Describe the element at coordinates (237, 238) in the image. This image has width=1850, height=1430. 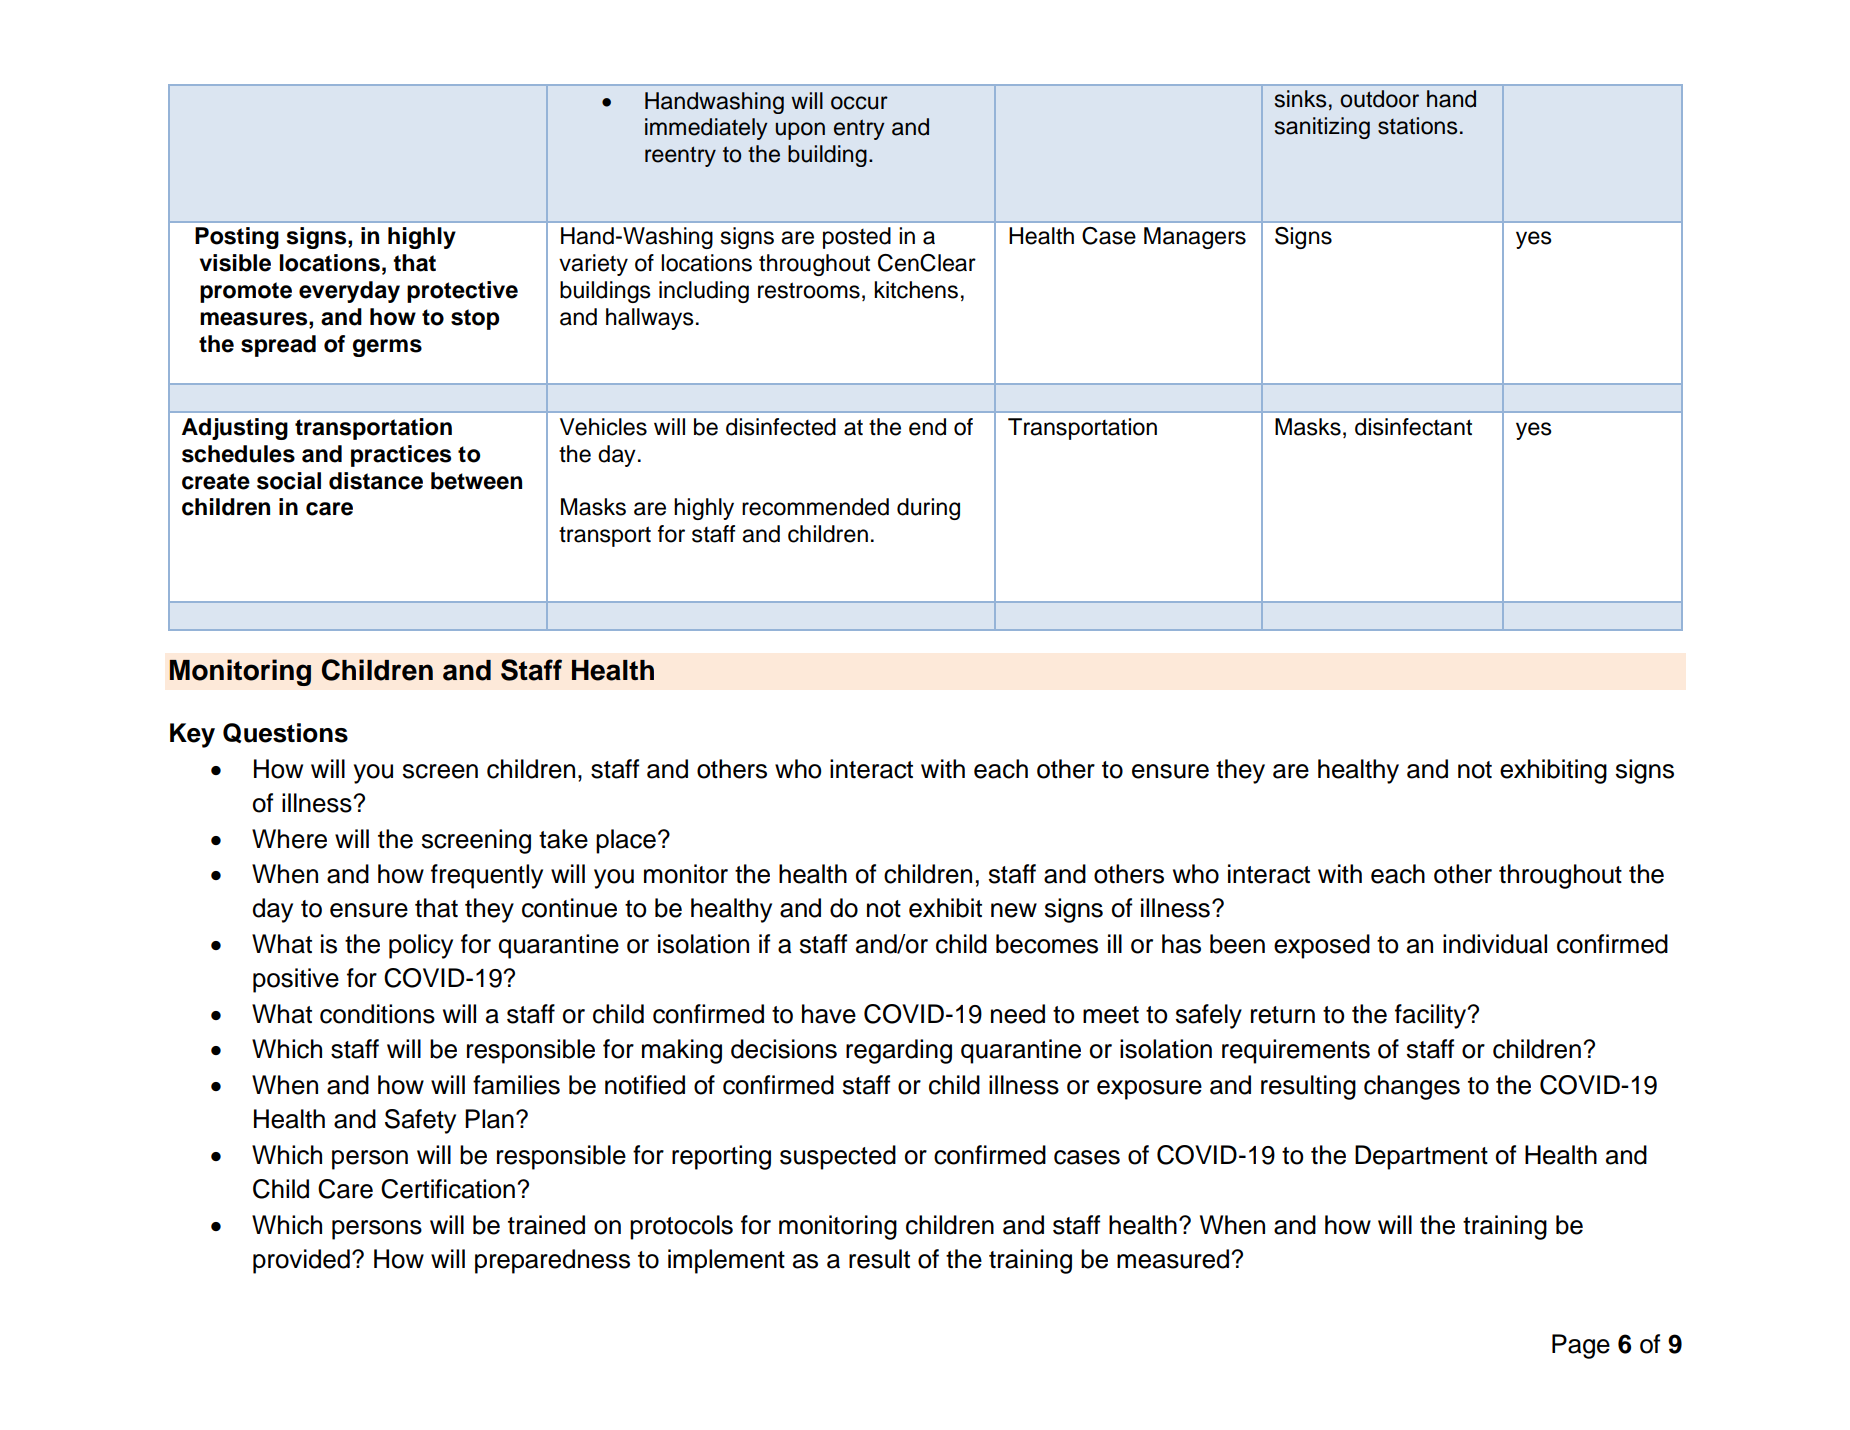
I see `Posting` at that location.
